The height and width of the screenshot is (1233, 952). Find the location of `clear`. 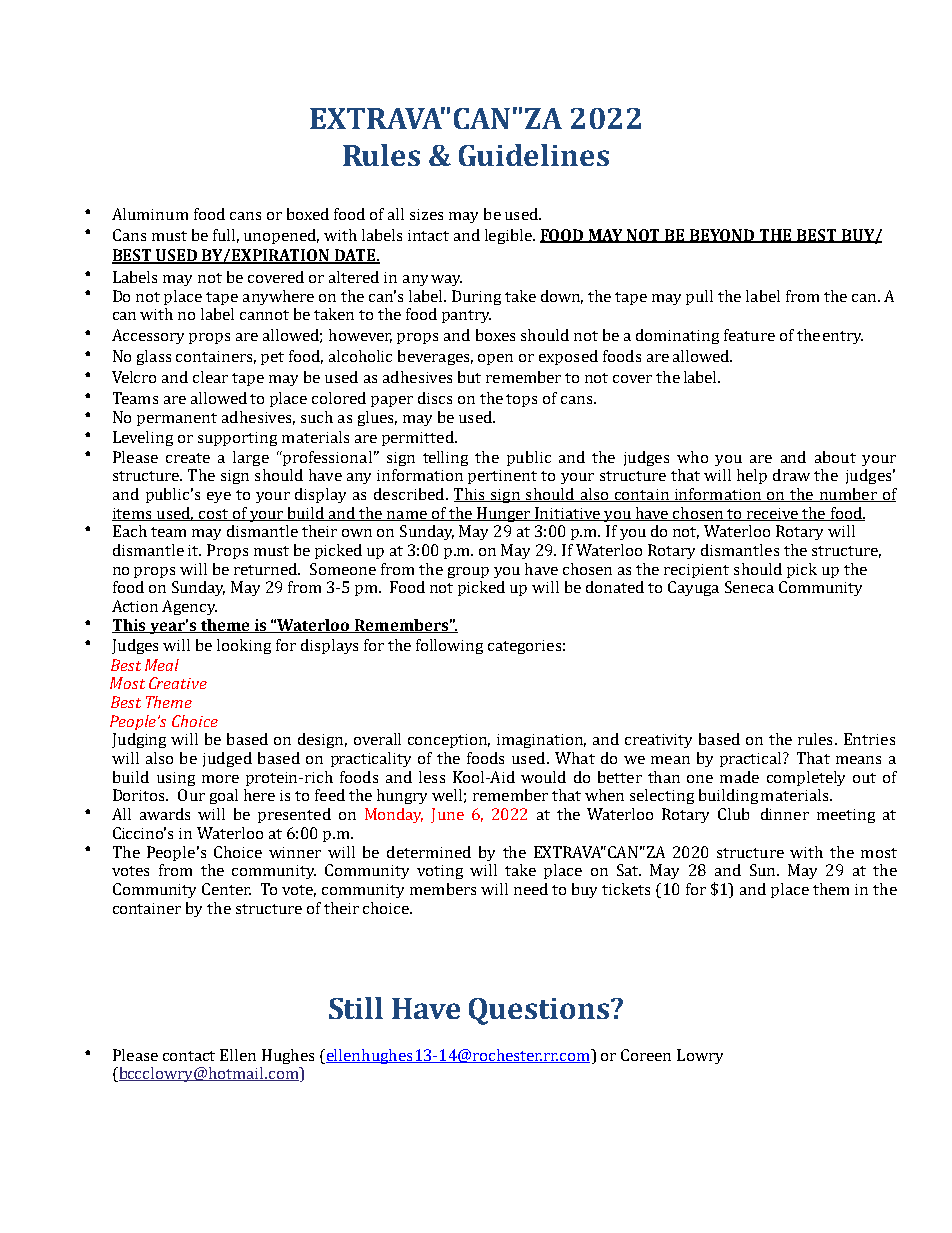

clear is located at coordinates (210, 377).
